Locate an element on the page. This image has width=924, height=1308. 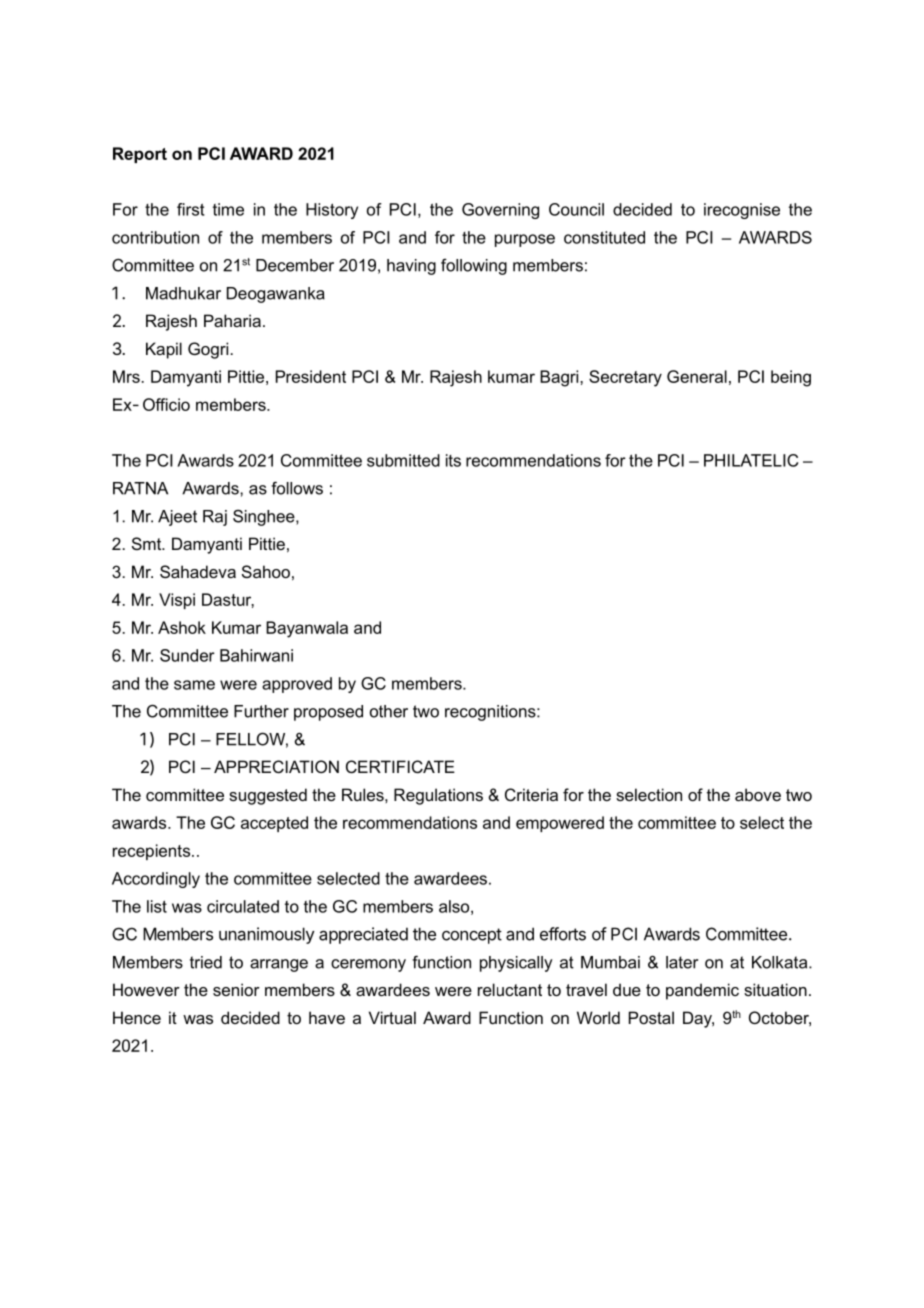
General is located at coordinates (697, 376).
